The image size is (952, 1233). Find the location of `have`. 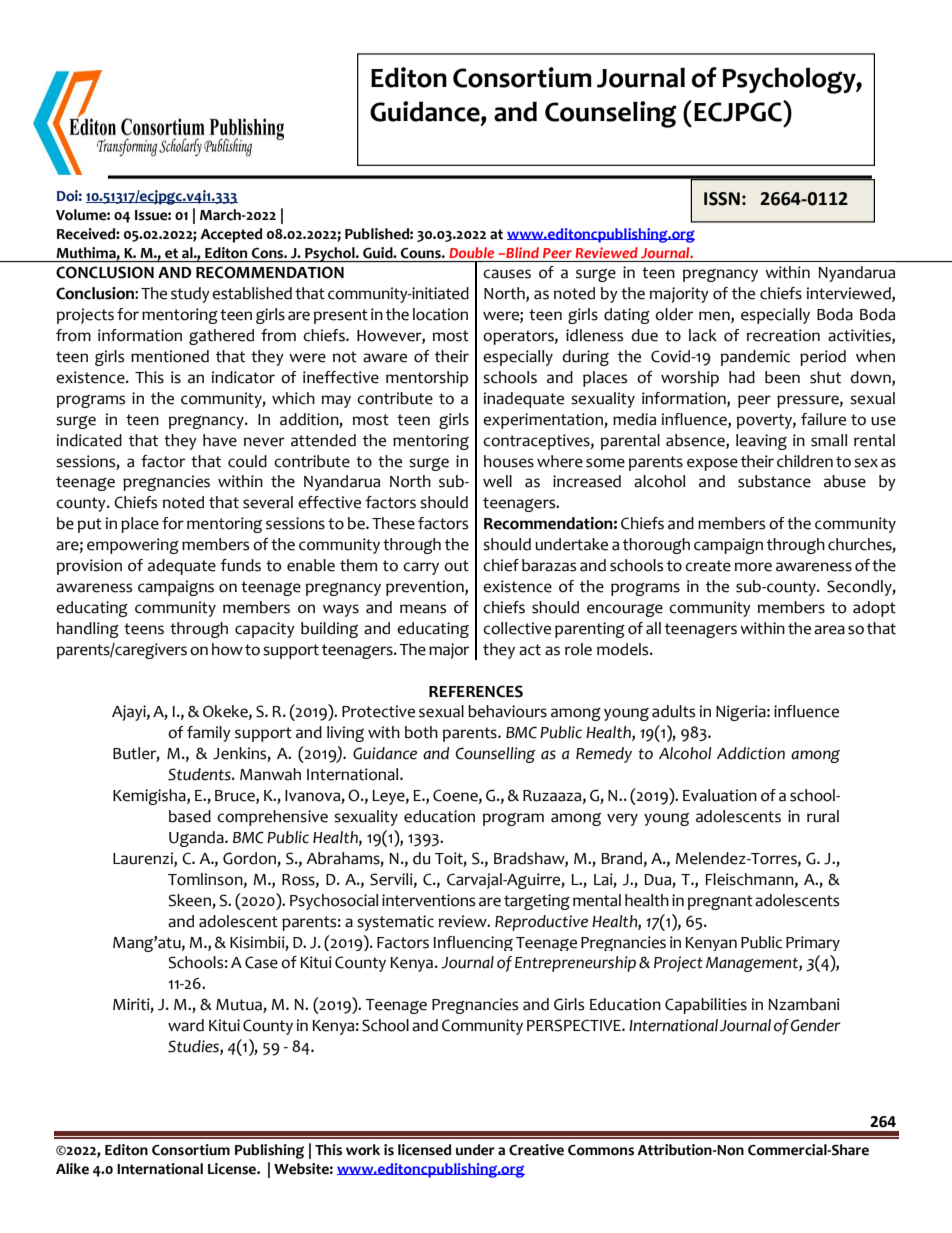

have is located at coordinates (220, 440).
